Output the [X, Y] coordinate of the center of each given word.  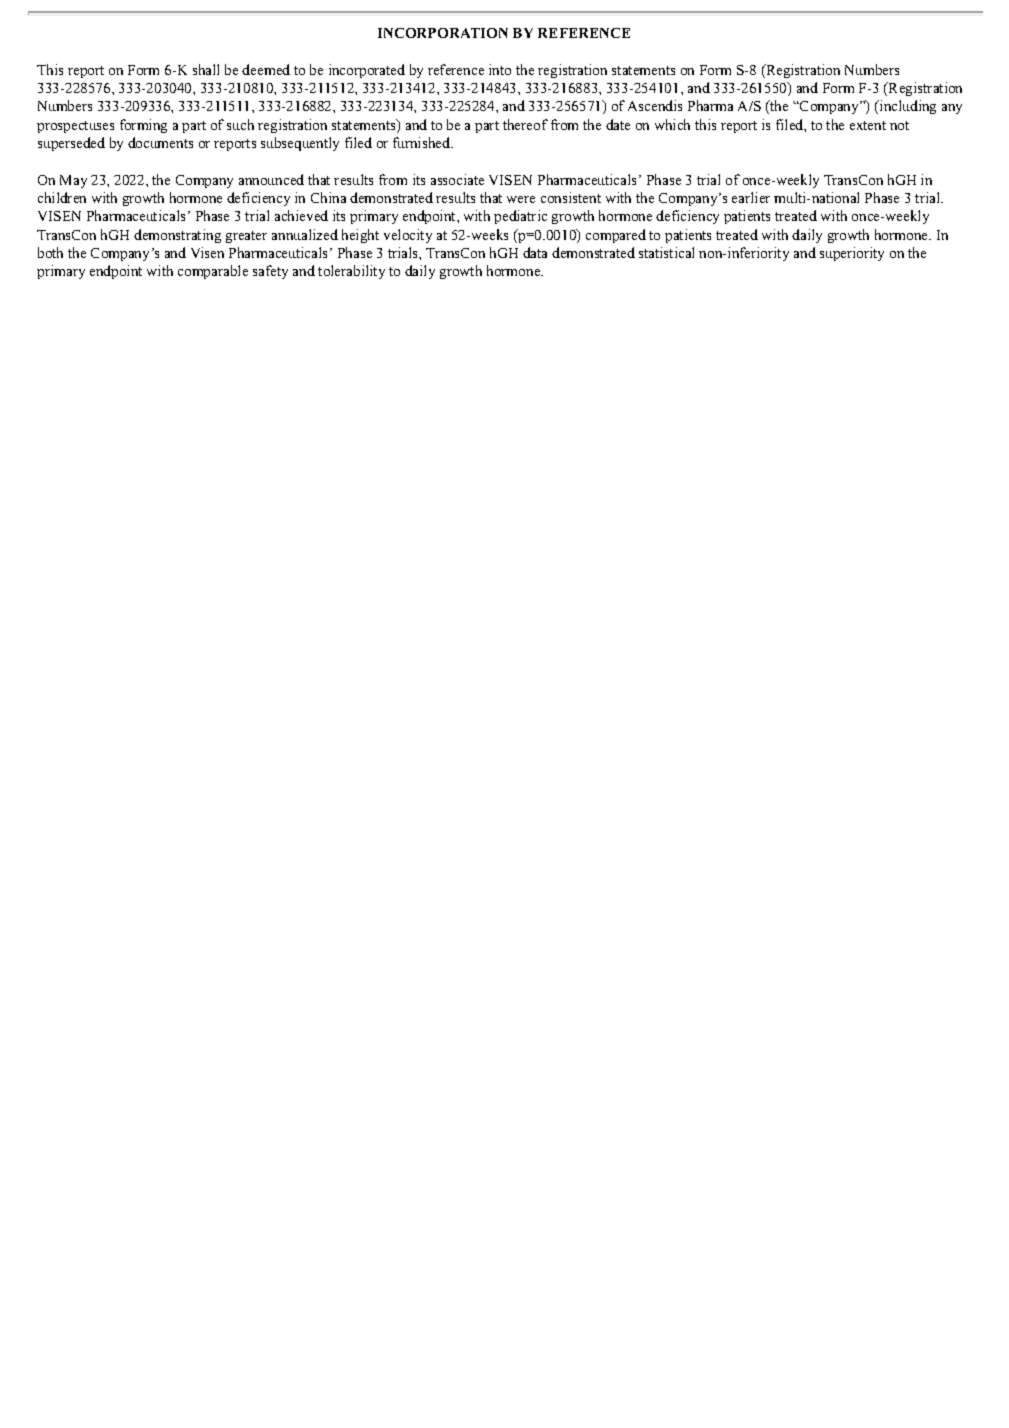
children [62, 197]
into [500, 69]
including [906, 107]
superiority [852, 254]
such [240, 124]
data [535, 252]
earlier [751, 197]
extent [868, 125]
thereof [525, 124]
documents [160, 142]
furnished [422, 142]
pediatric [520, 217]
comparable [213, 272]
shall [206, 69]
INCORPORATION [443, 33]
